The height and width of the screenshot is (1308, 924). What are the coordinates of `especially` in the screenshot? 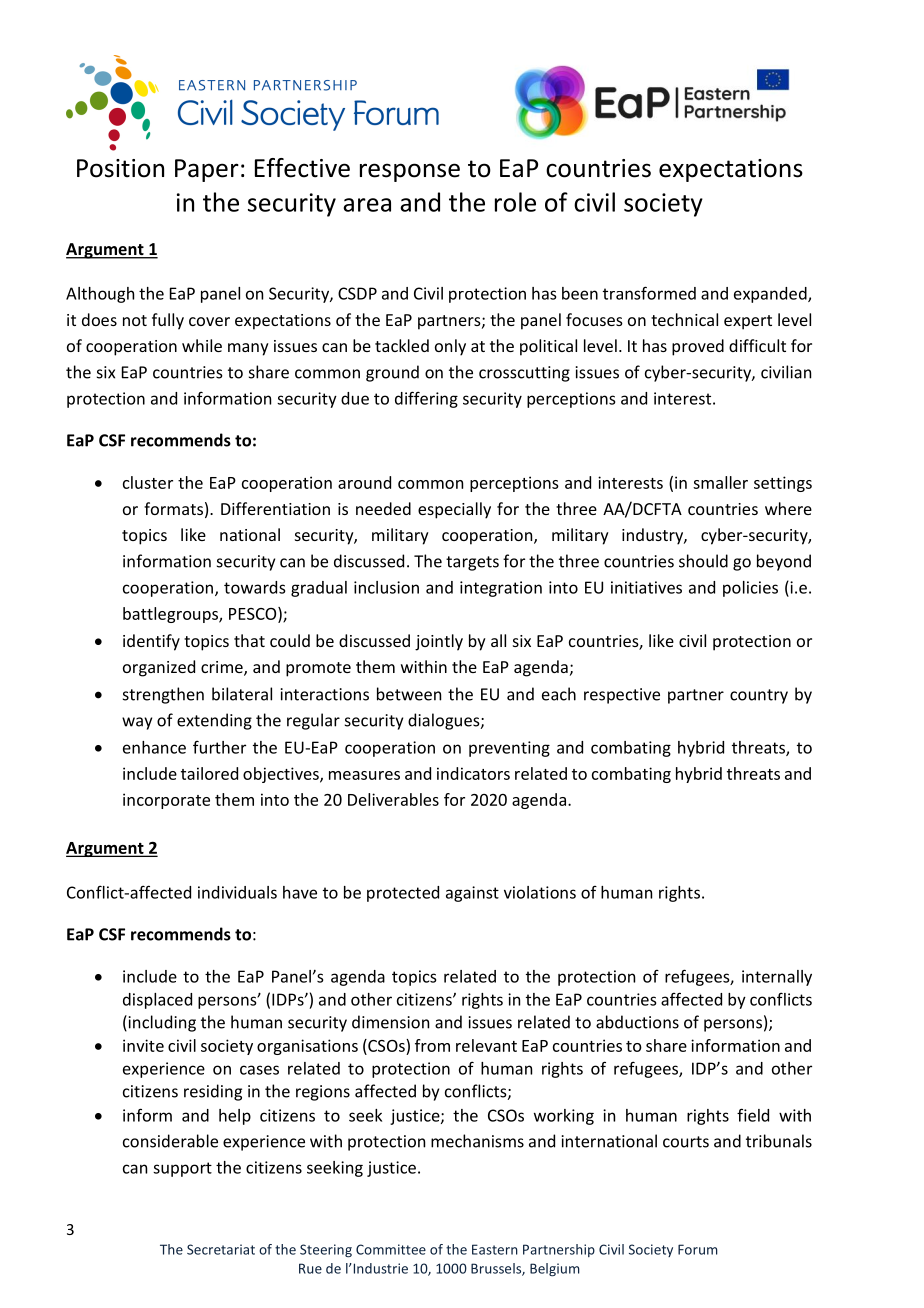 It's located at (454, 510).
